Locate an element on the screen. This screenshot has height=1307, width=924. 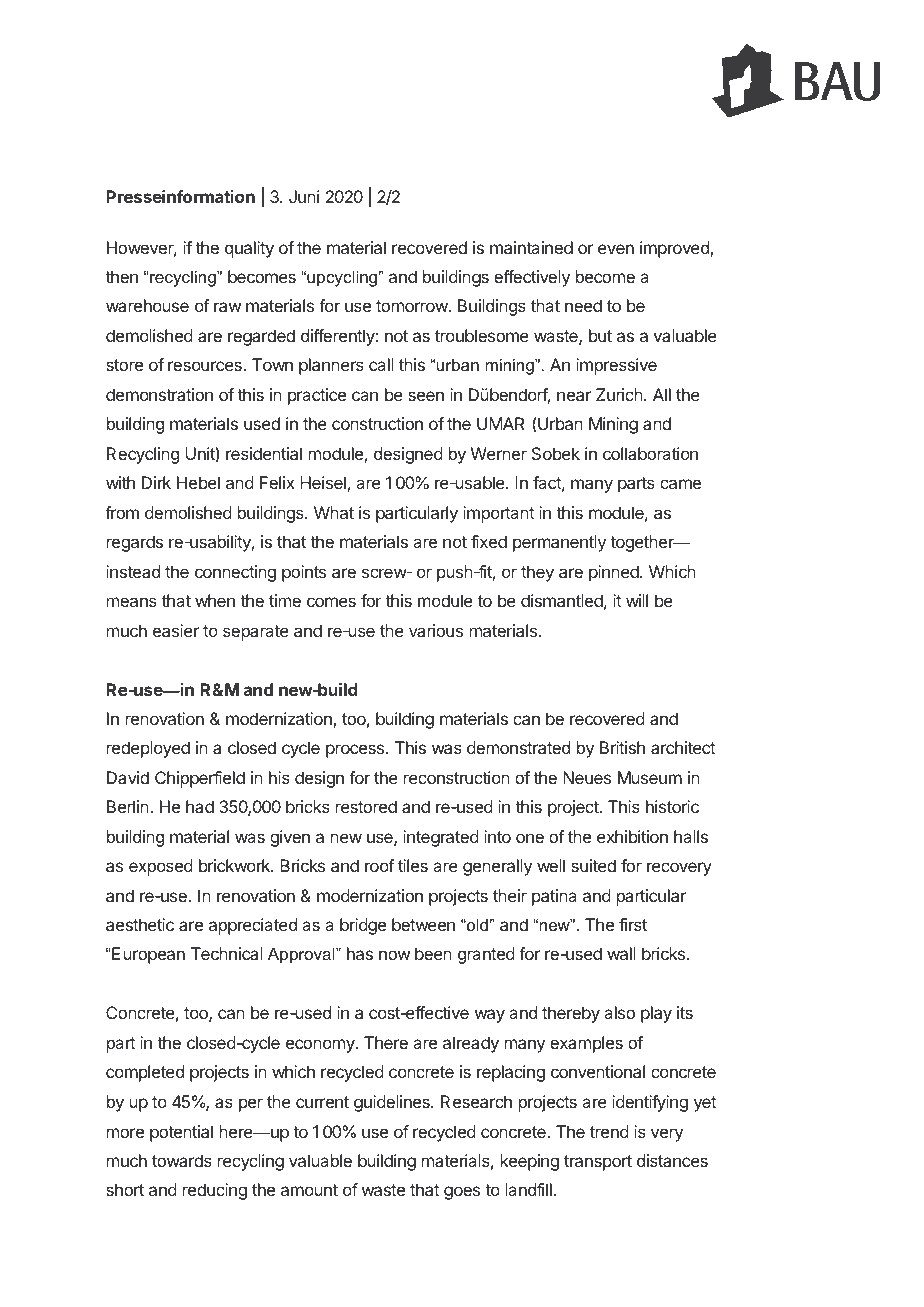
exhibition is located at coordinates (632, 836).
